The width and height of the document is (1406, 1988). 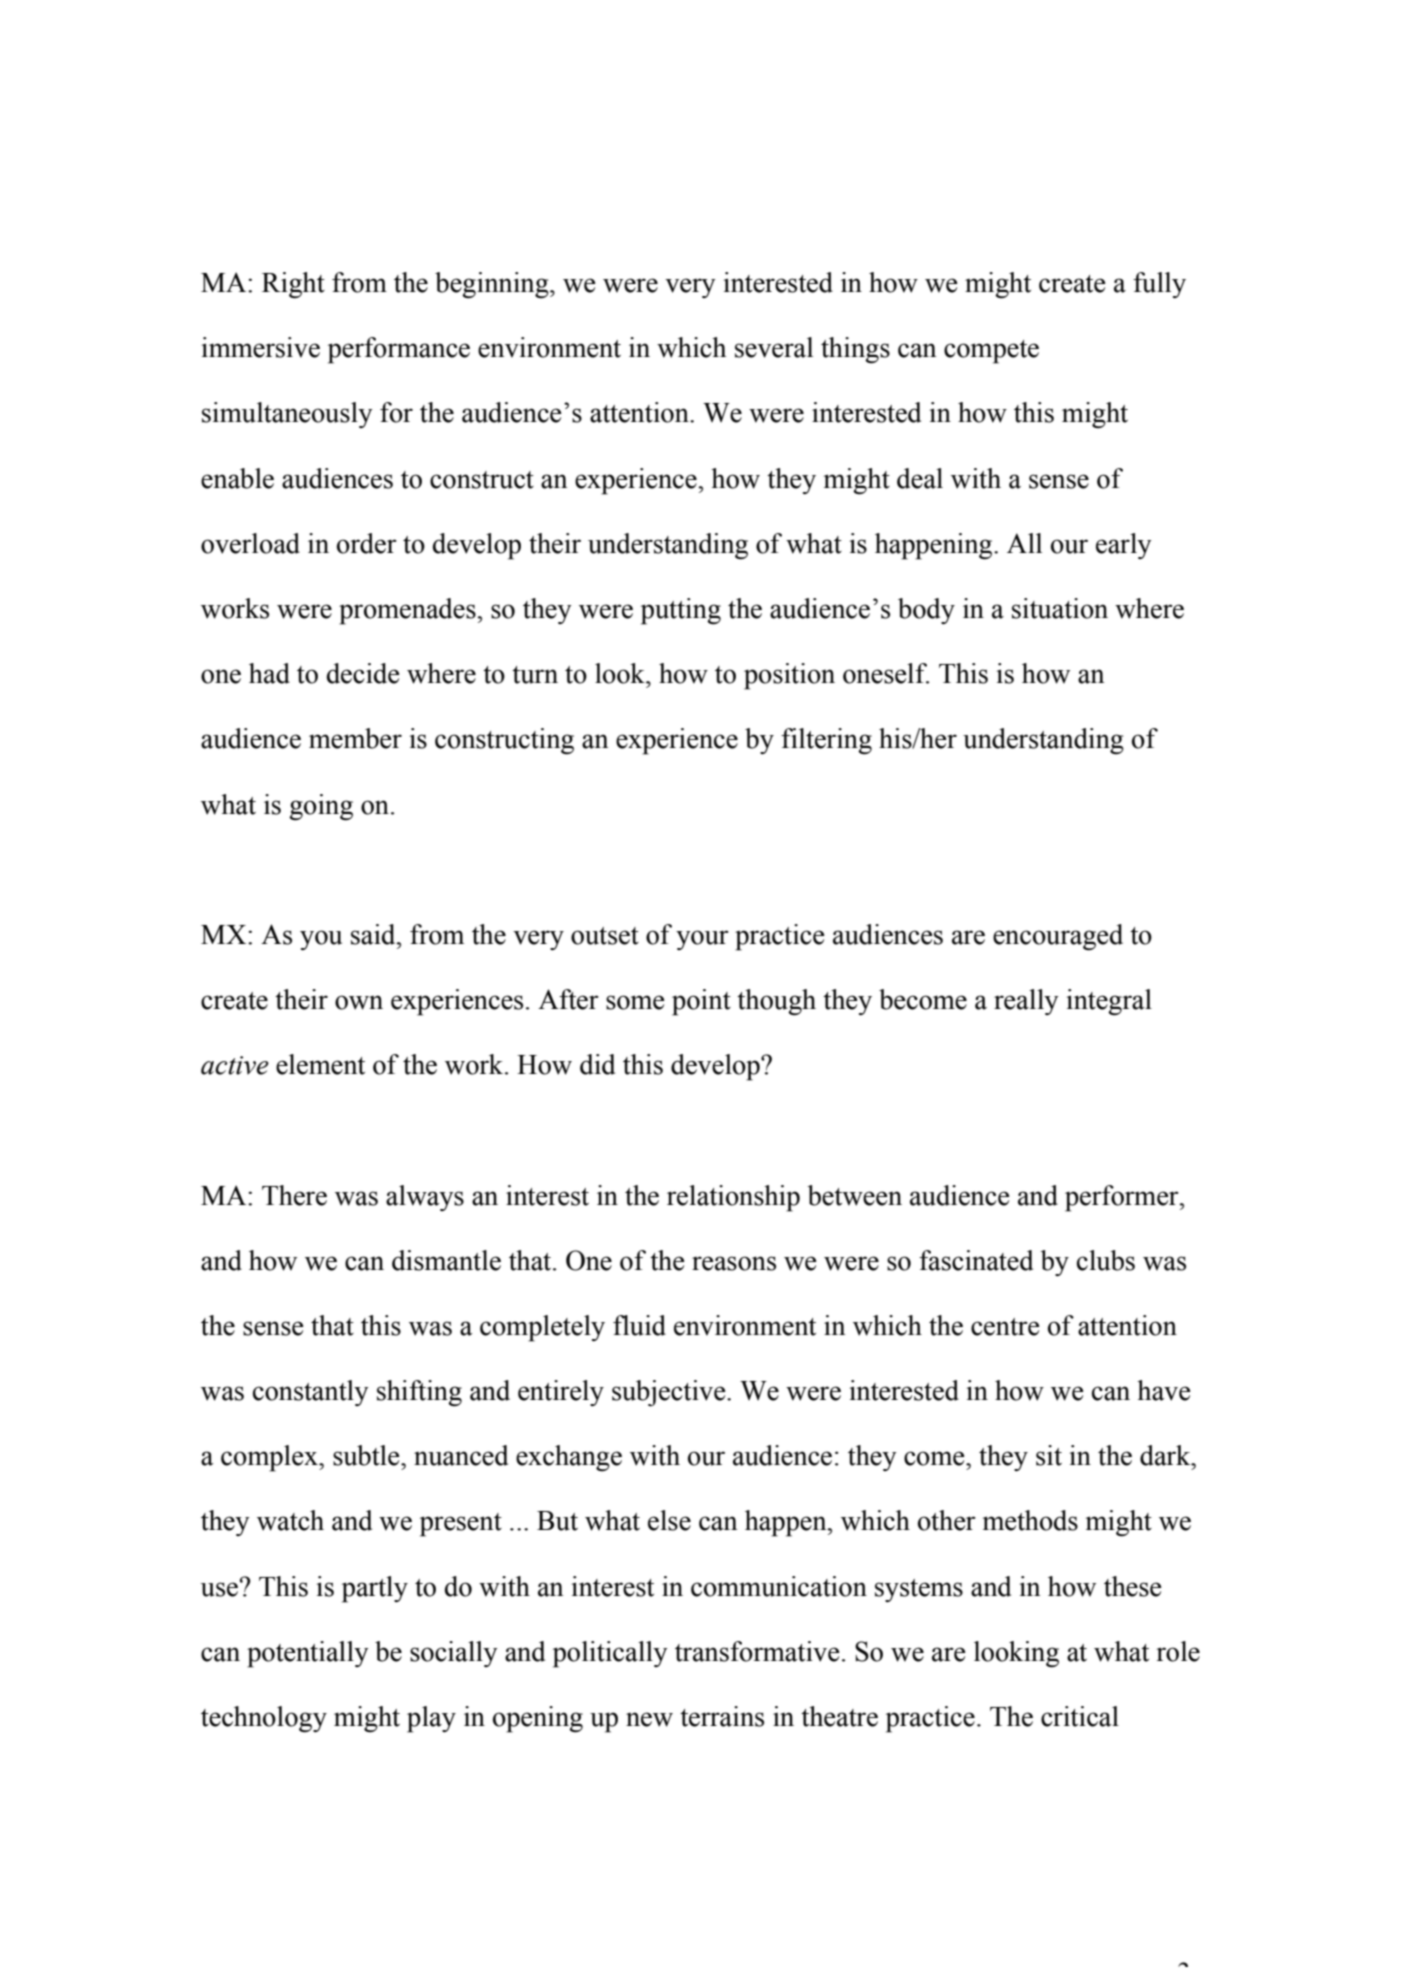 What do you see at coordinates (321, 807) in the document?
I see `going` at bounding box center [321, 807].
